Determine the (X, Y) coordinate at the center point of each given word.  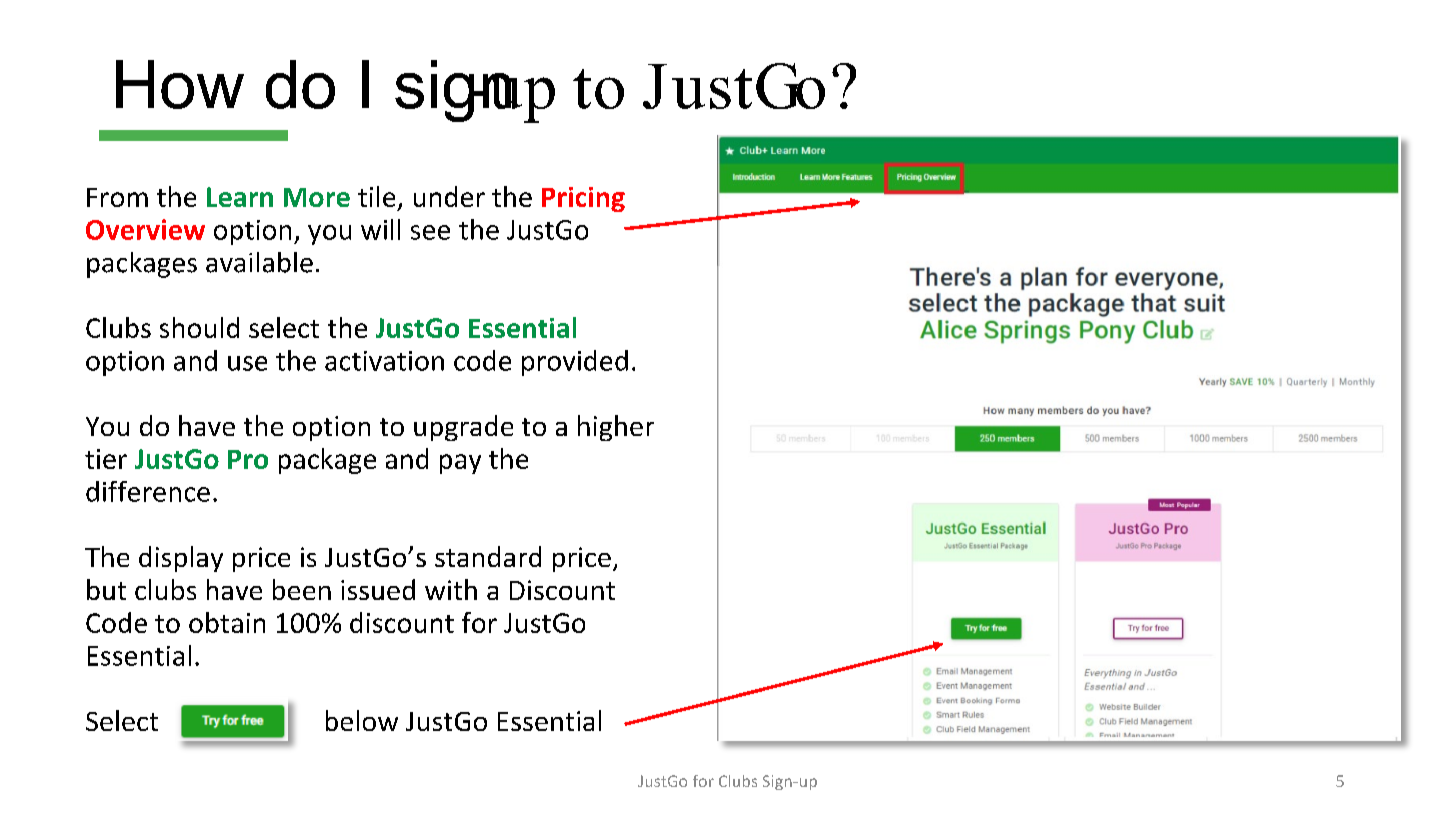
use (247, 363)
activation (384, 361)
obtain (227, 622)
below (362, 720)
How (180, 84)
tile (376, 196)
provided (575, 363)
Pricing (583, 199)
